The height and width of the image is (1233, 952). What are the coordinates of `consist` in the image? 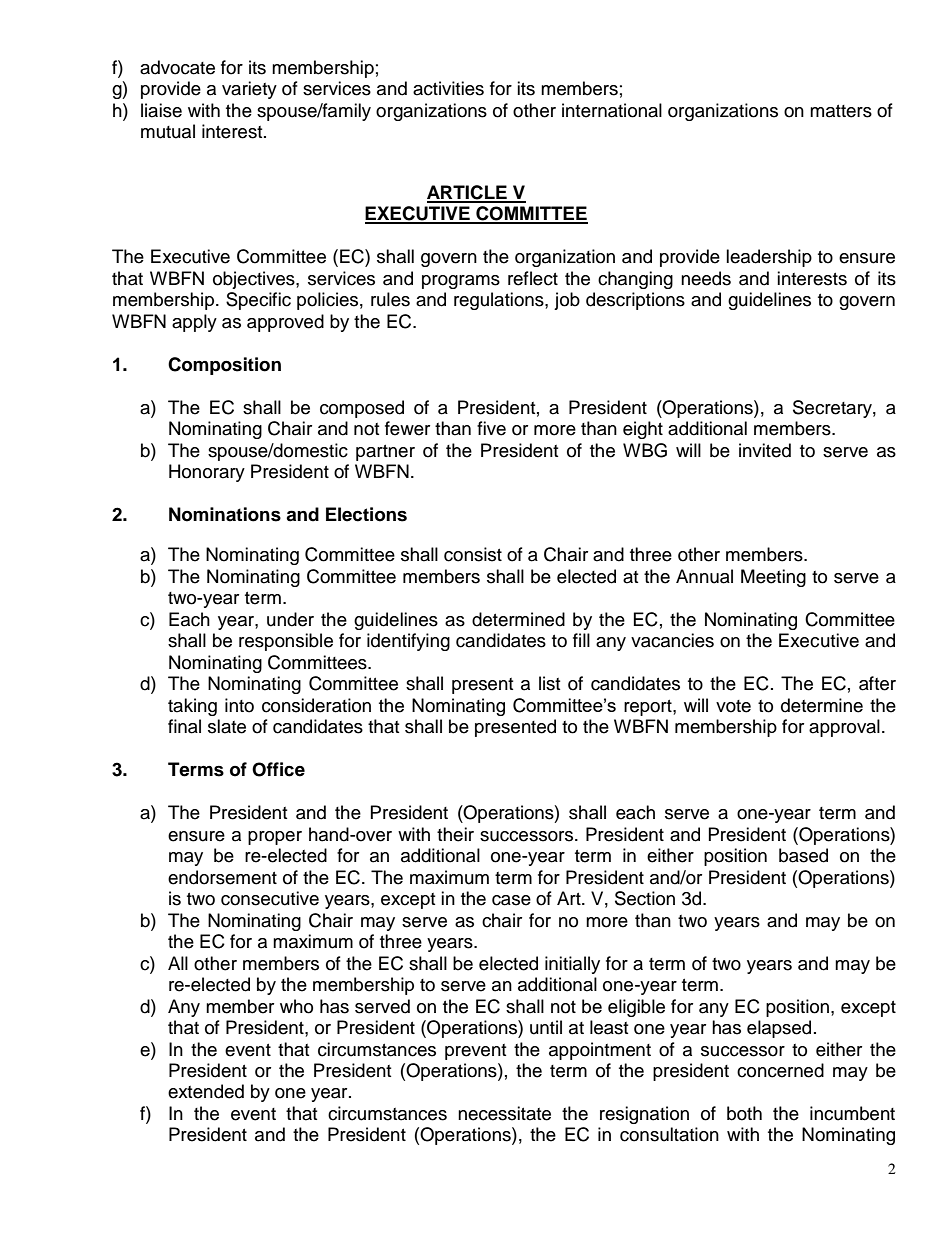 It's located at (473, 554).
